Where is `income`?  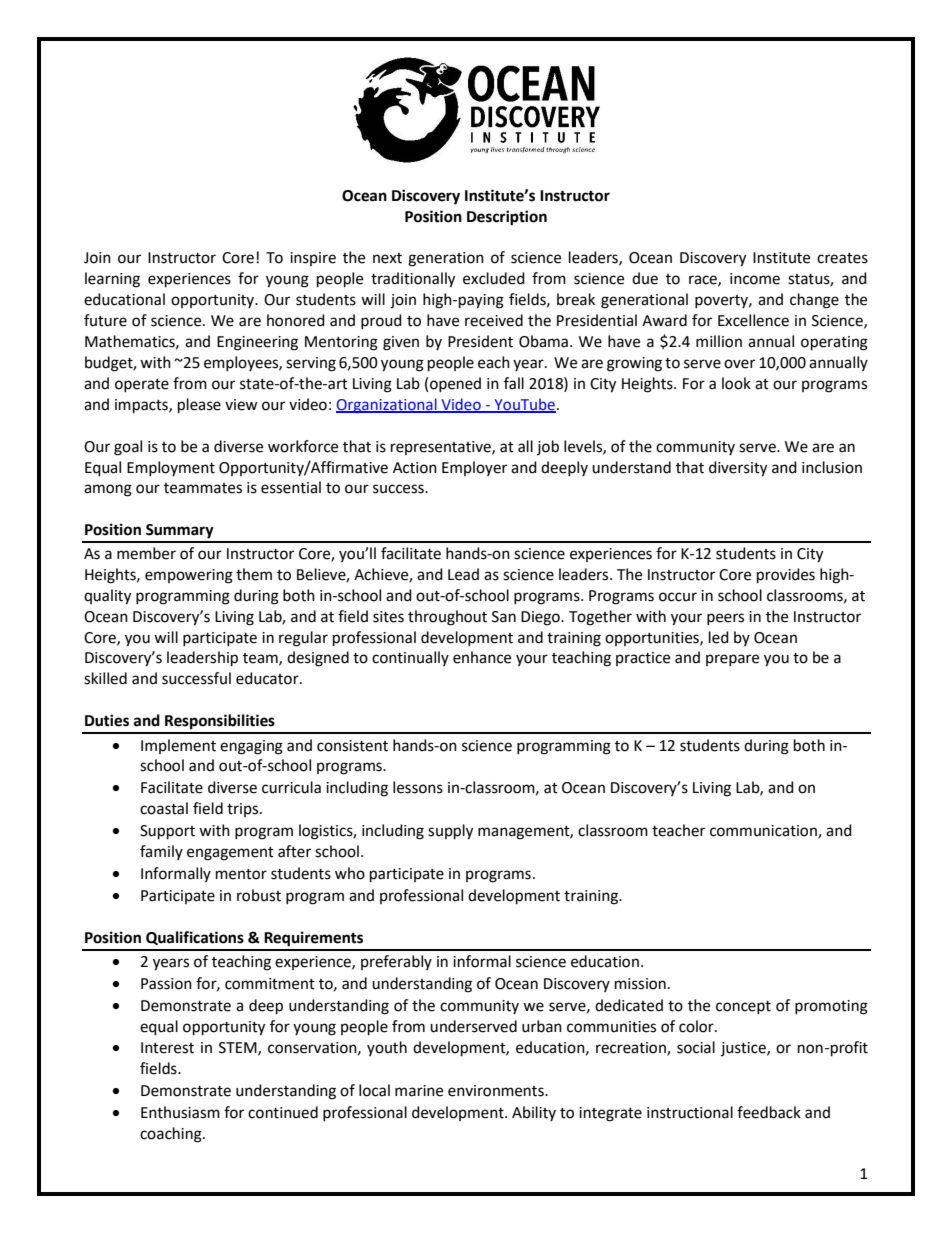
income is located at coordinates (755, 279).
